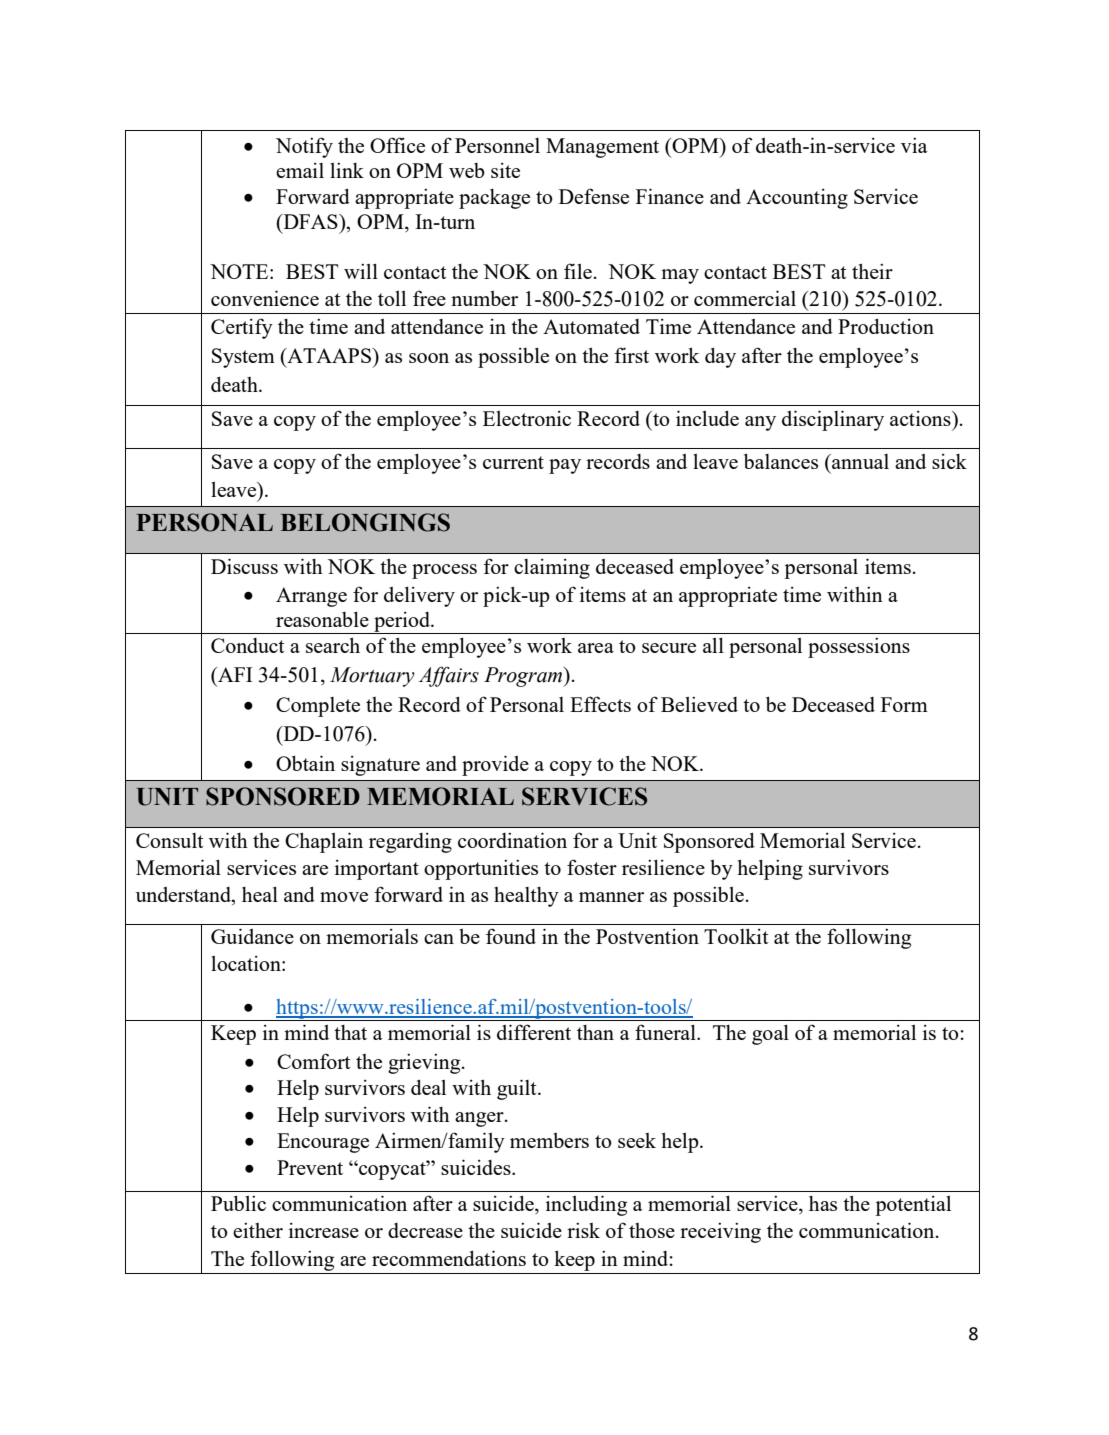 This screenshot has width=1109, height=1435. What do you see at coordinates (904, 704) in the screenshot?
I see `Form` at bounding box center [904, 704].
